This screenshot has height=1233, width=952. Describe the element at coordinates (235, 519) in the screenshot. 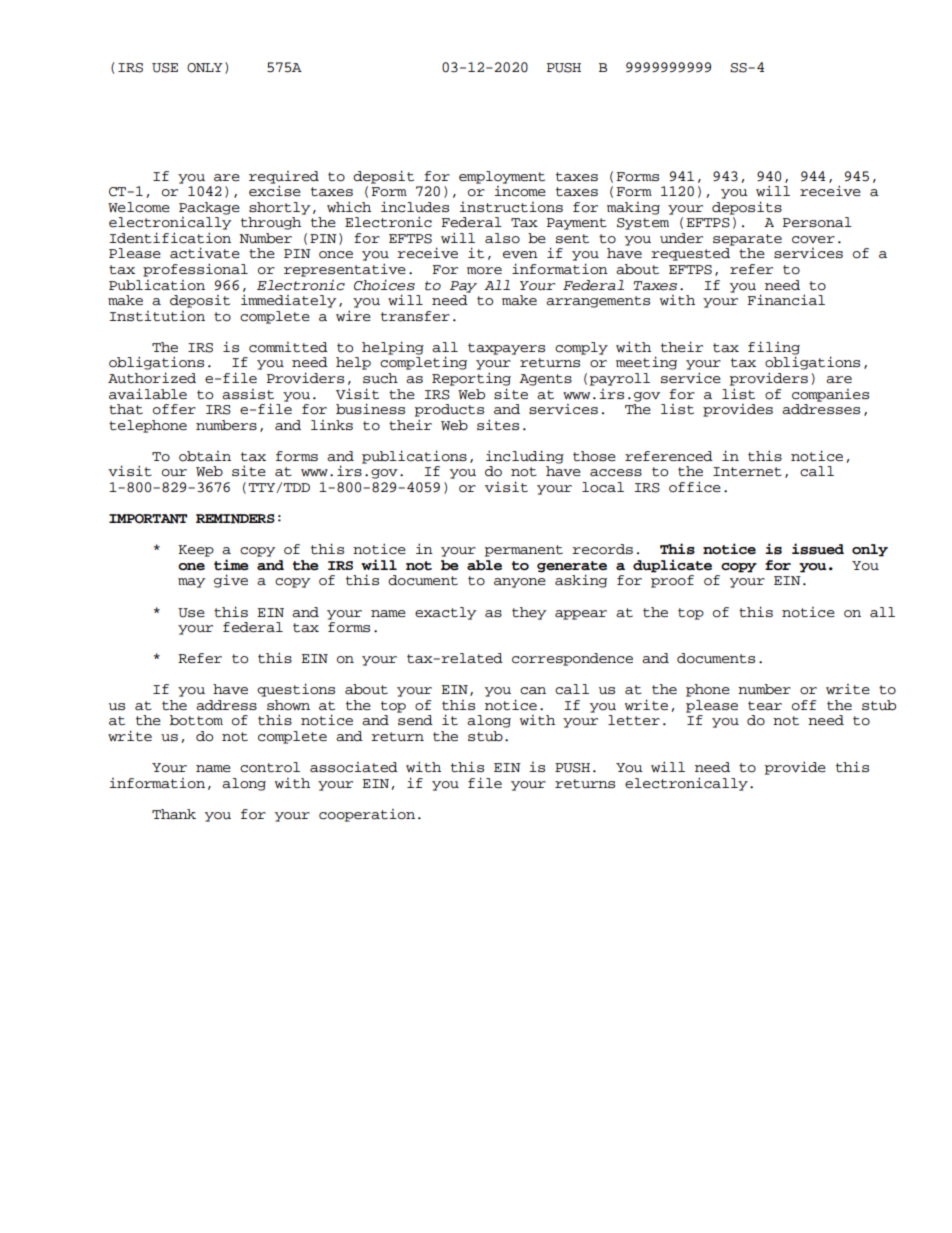

I see `REMINDERS` at that location.
